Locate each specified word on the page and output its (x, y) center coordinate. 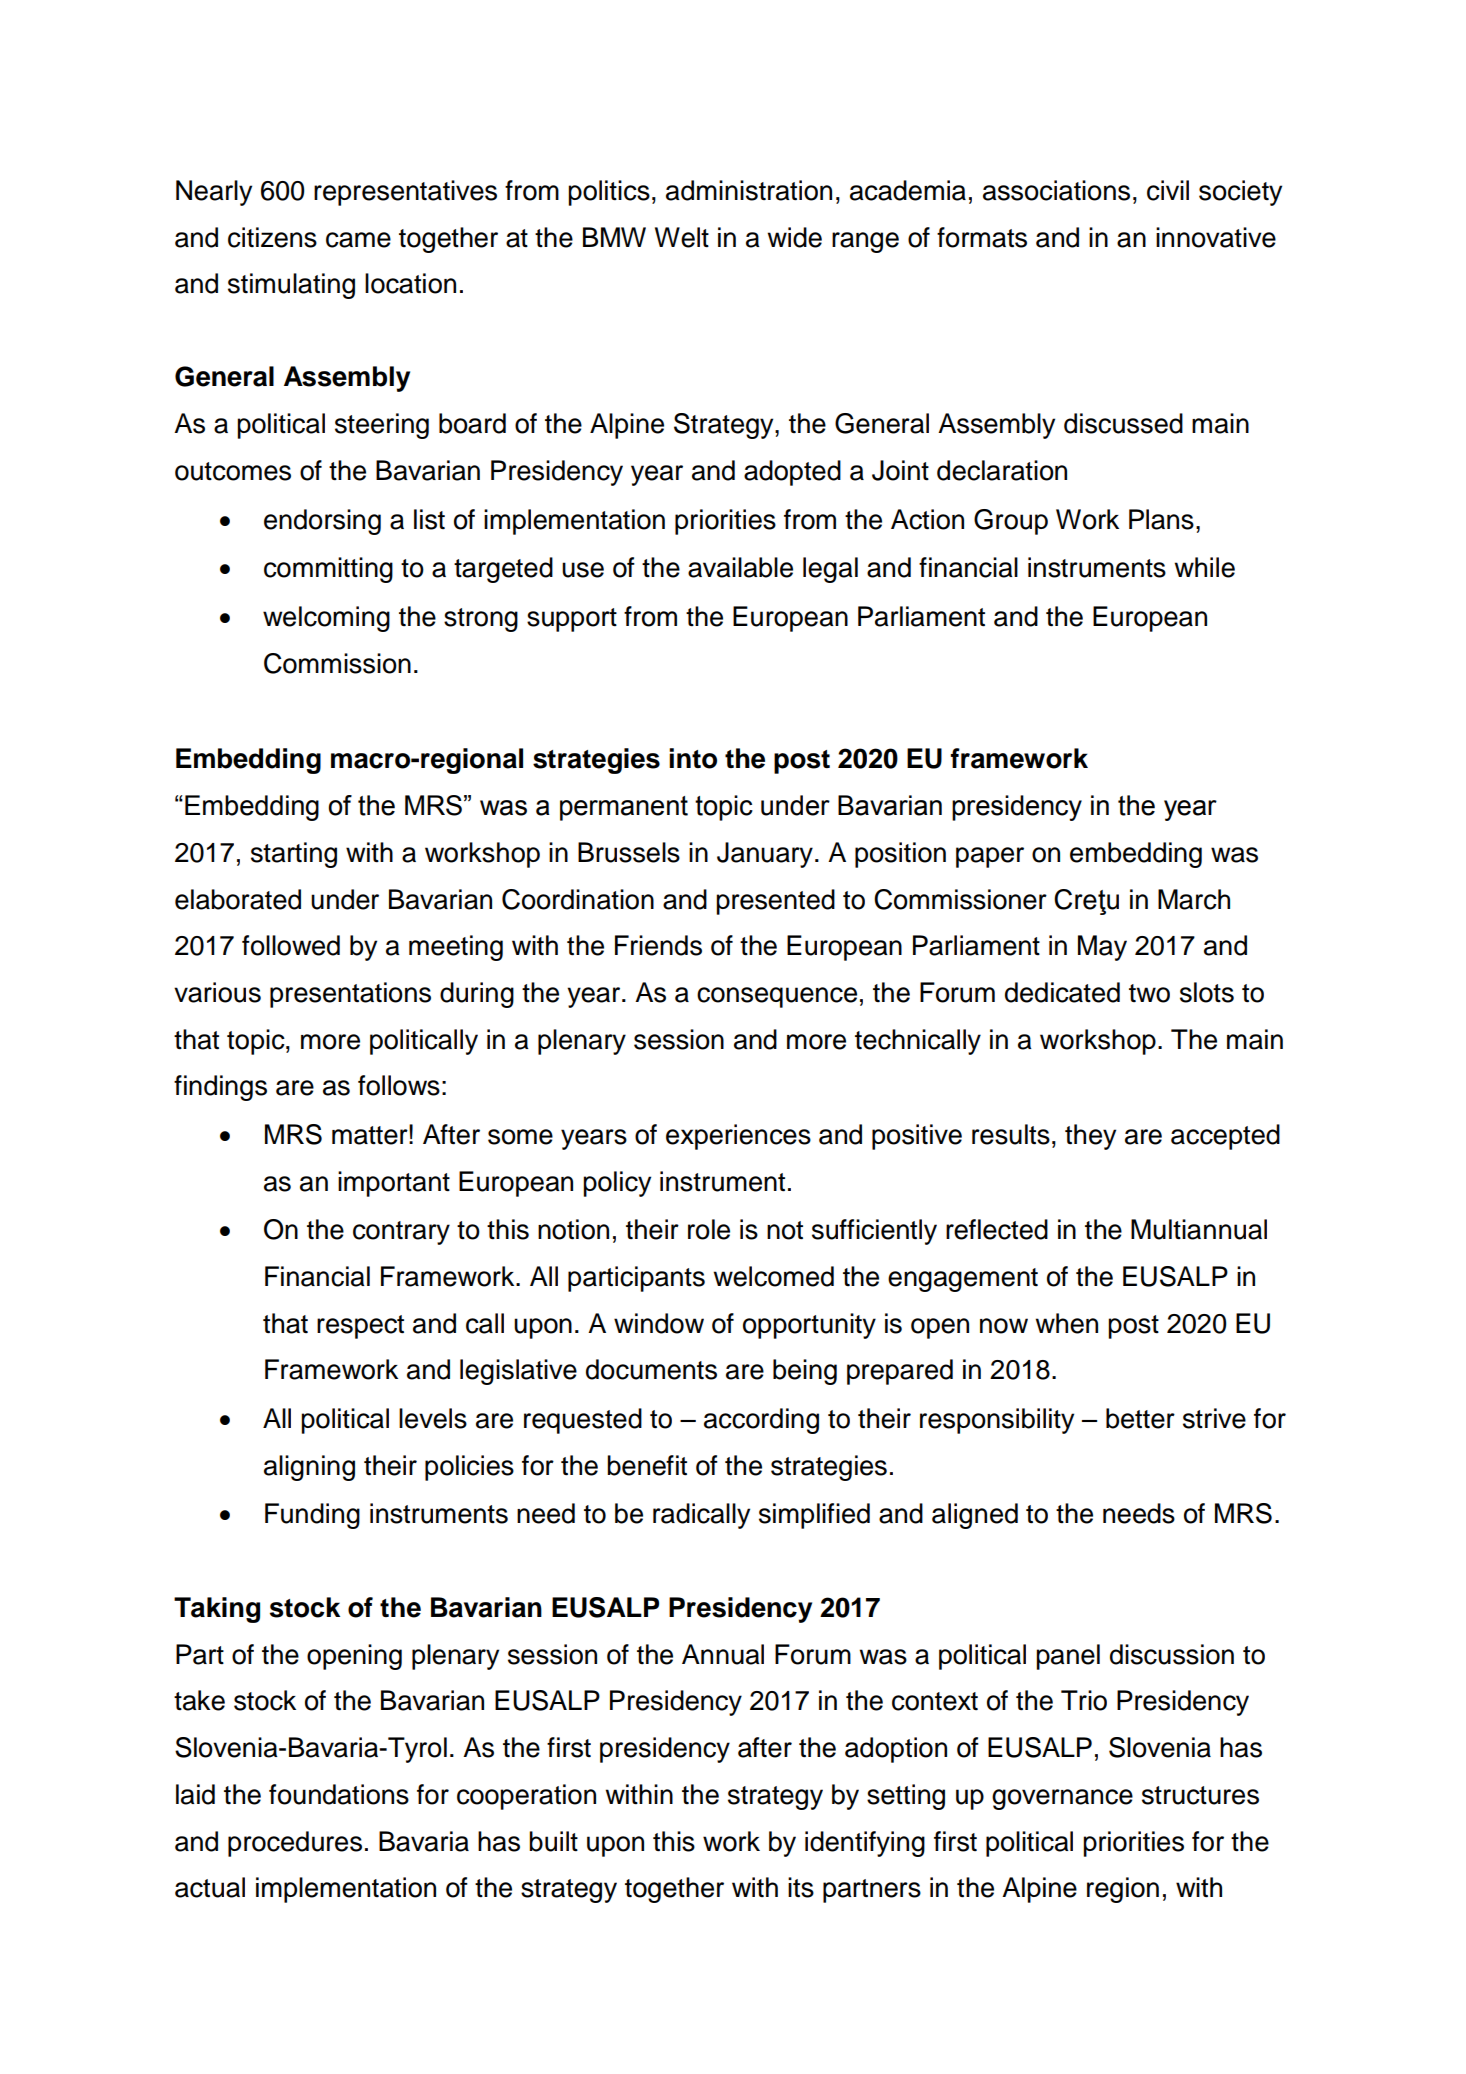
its (801, 1887)
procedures (295, 1844)
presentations (350, 995)
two (1149, 993)
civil (1168, 190)
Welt (682, 237)
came (358, 240)
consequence (777, 997)
